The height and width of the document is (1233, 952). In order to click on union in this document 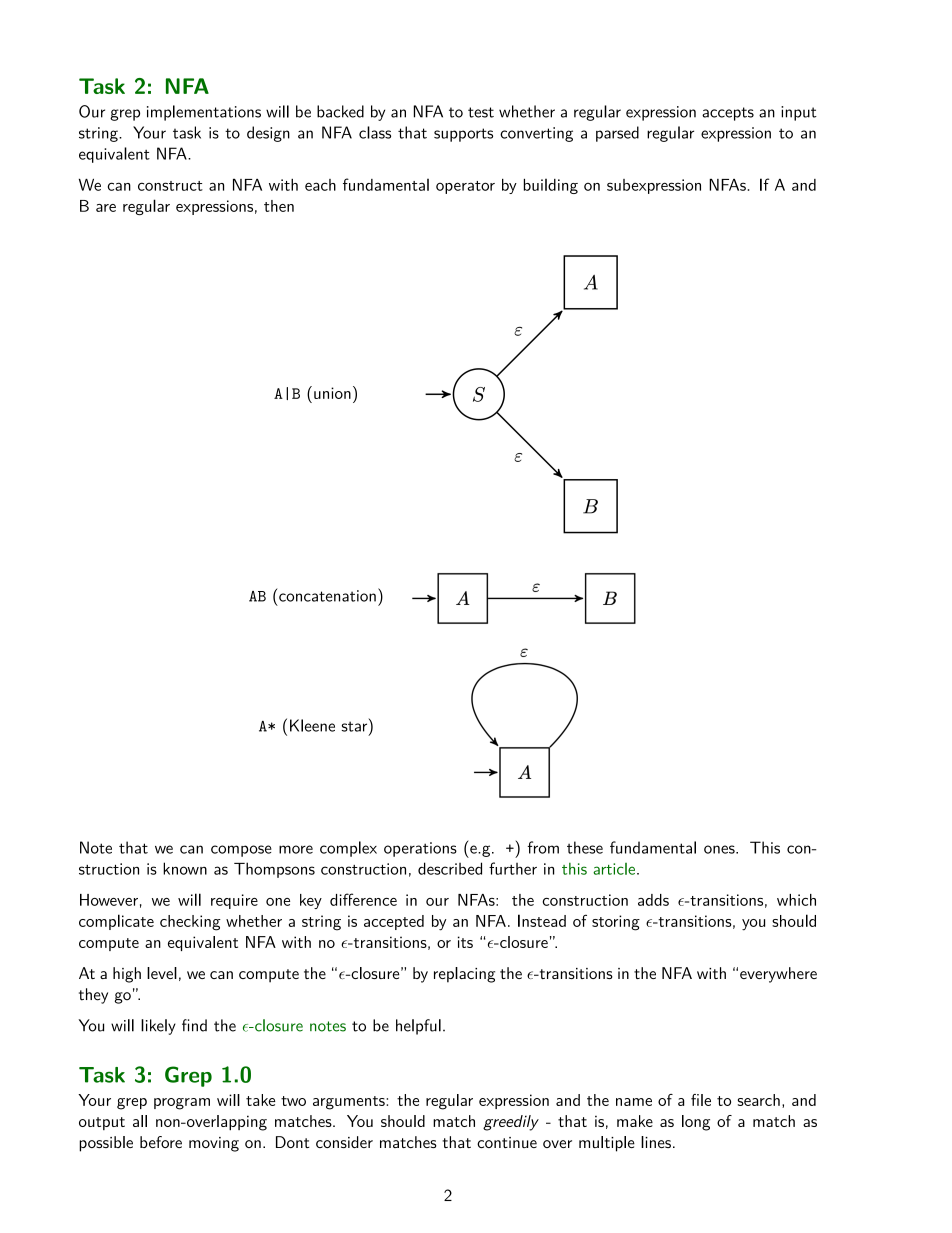, I will do `click(332, 393)`.
